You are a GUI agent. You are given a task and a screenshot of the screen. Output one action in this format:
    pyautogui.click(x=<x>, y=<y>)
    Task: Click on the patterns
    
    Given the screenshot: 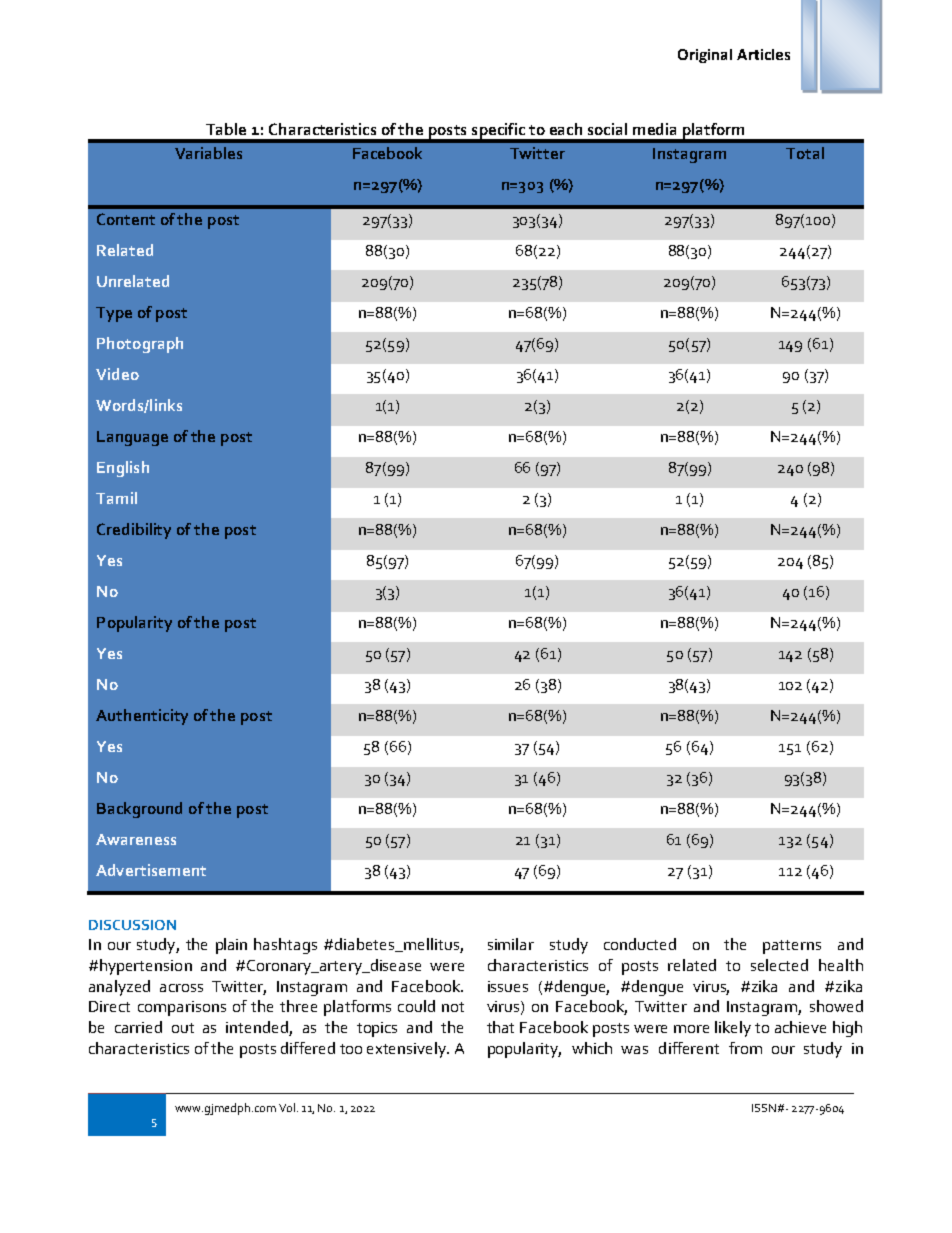 What is the action you would take?
    pyautogui.click(x=792, y=947)
